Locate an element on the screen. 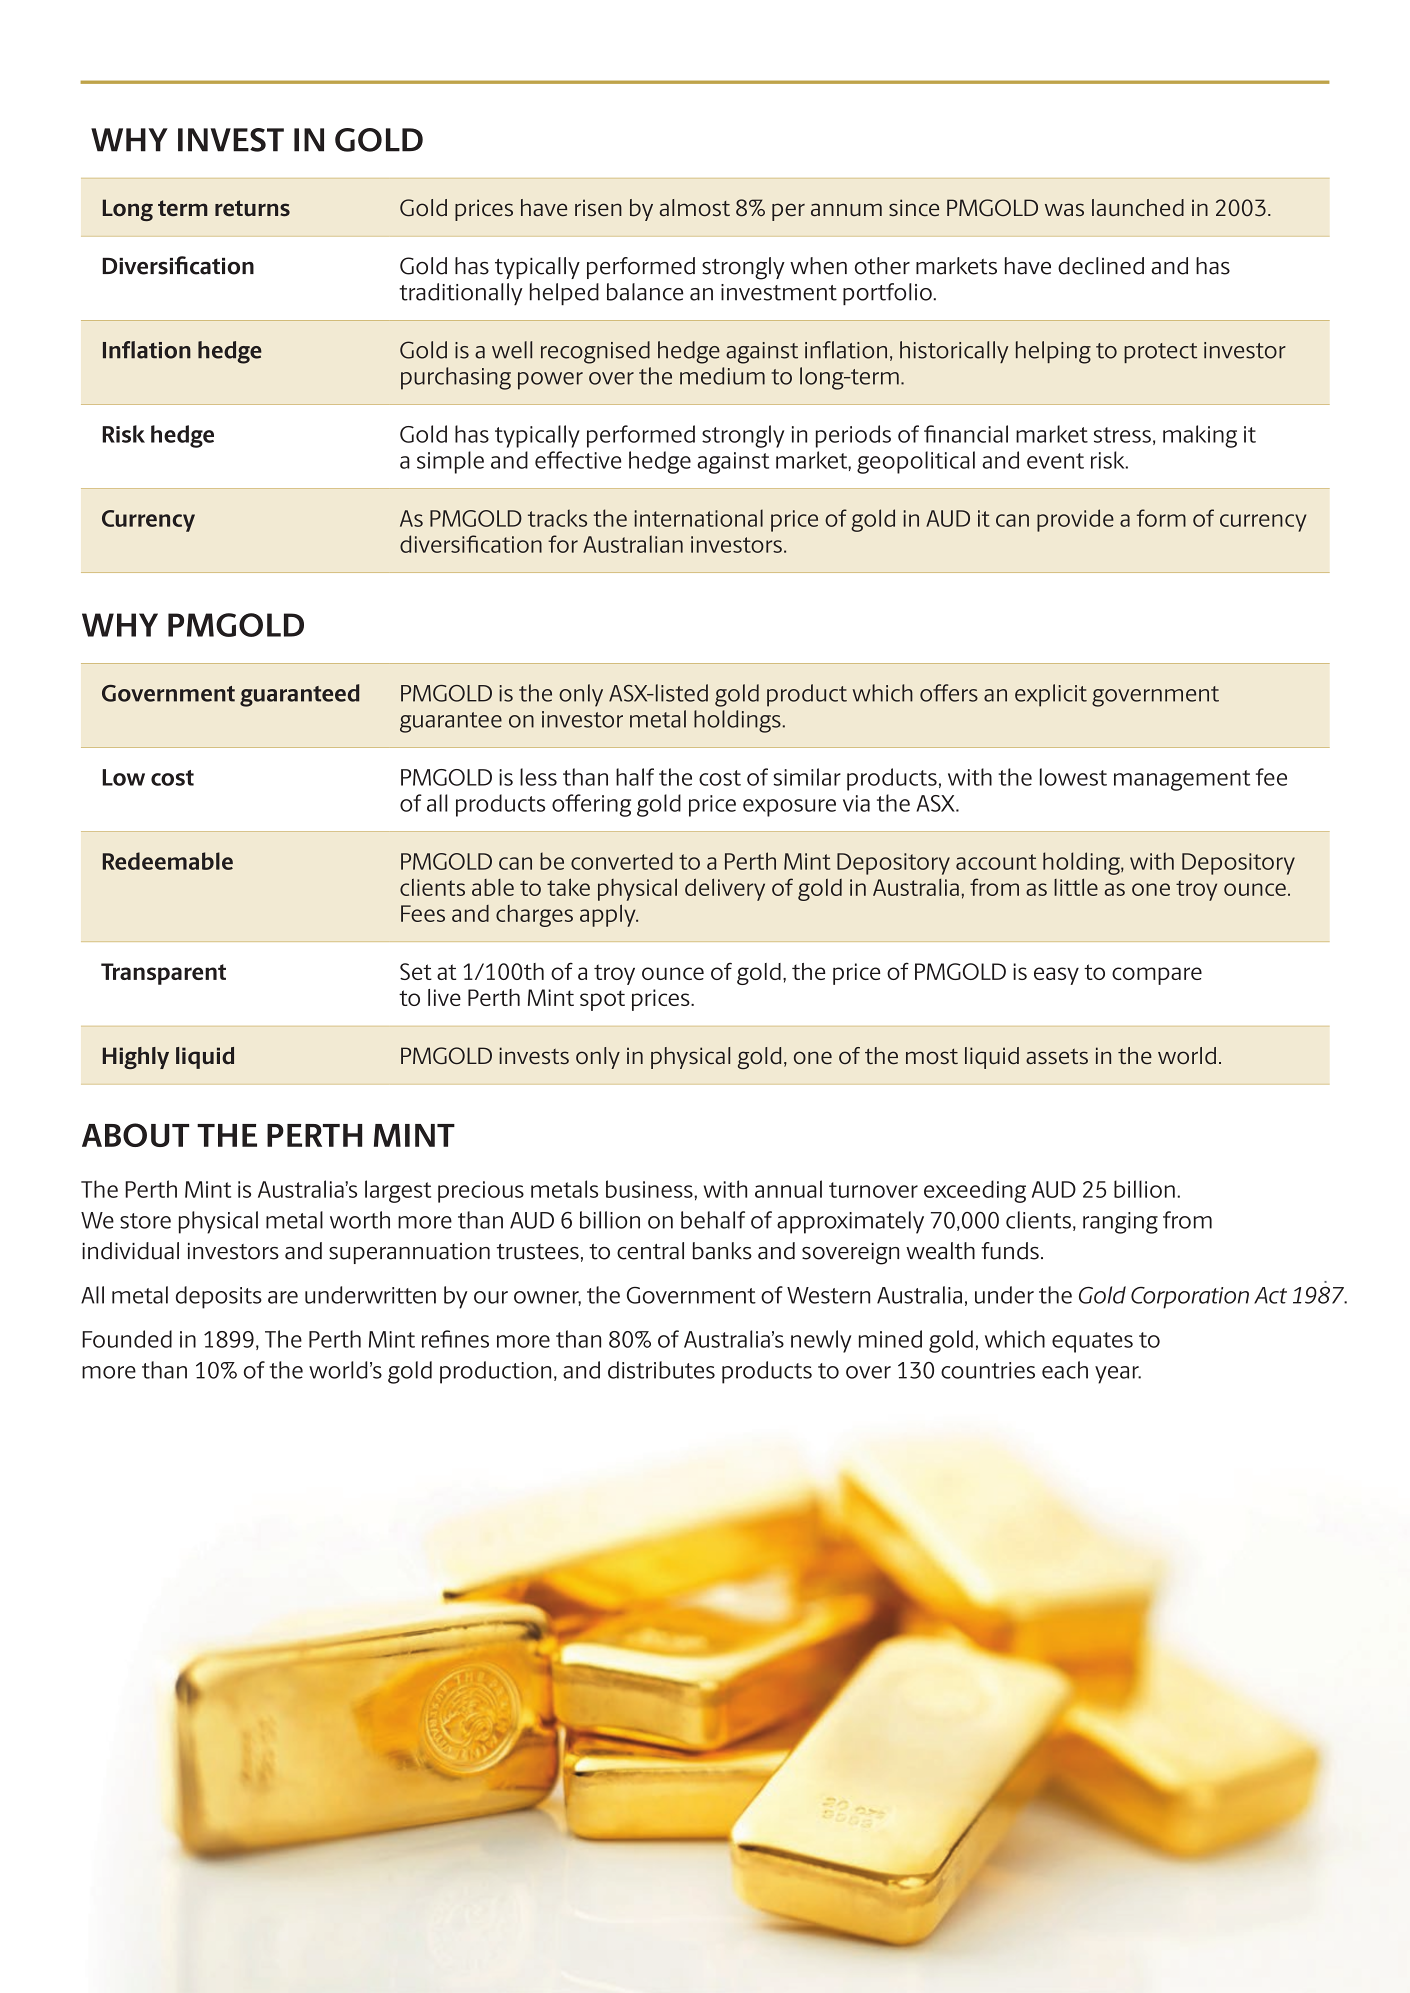  declined is located at coordinates (1101, 266).
